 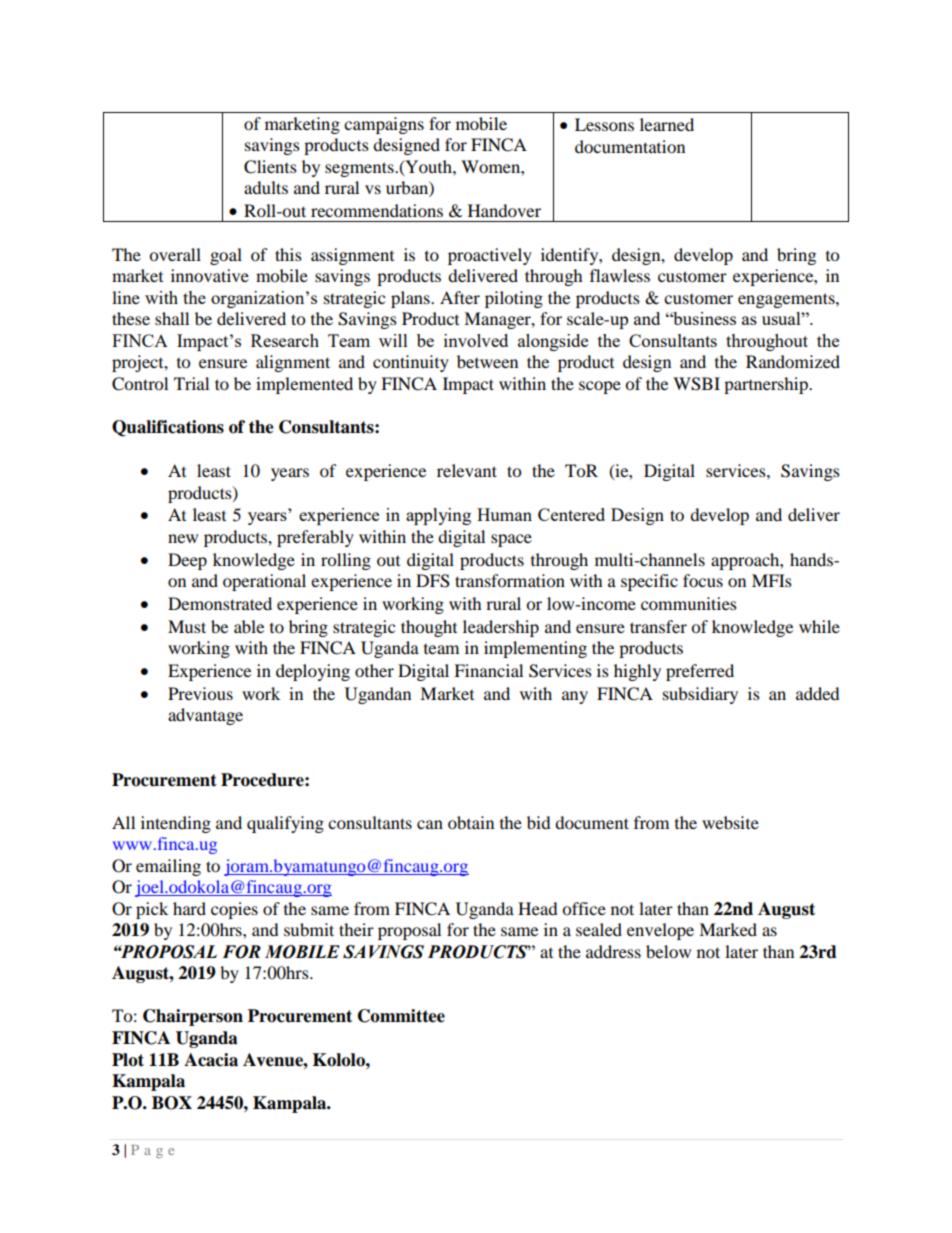 I want to click on advantage, so click(x=205, y=716).
